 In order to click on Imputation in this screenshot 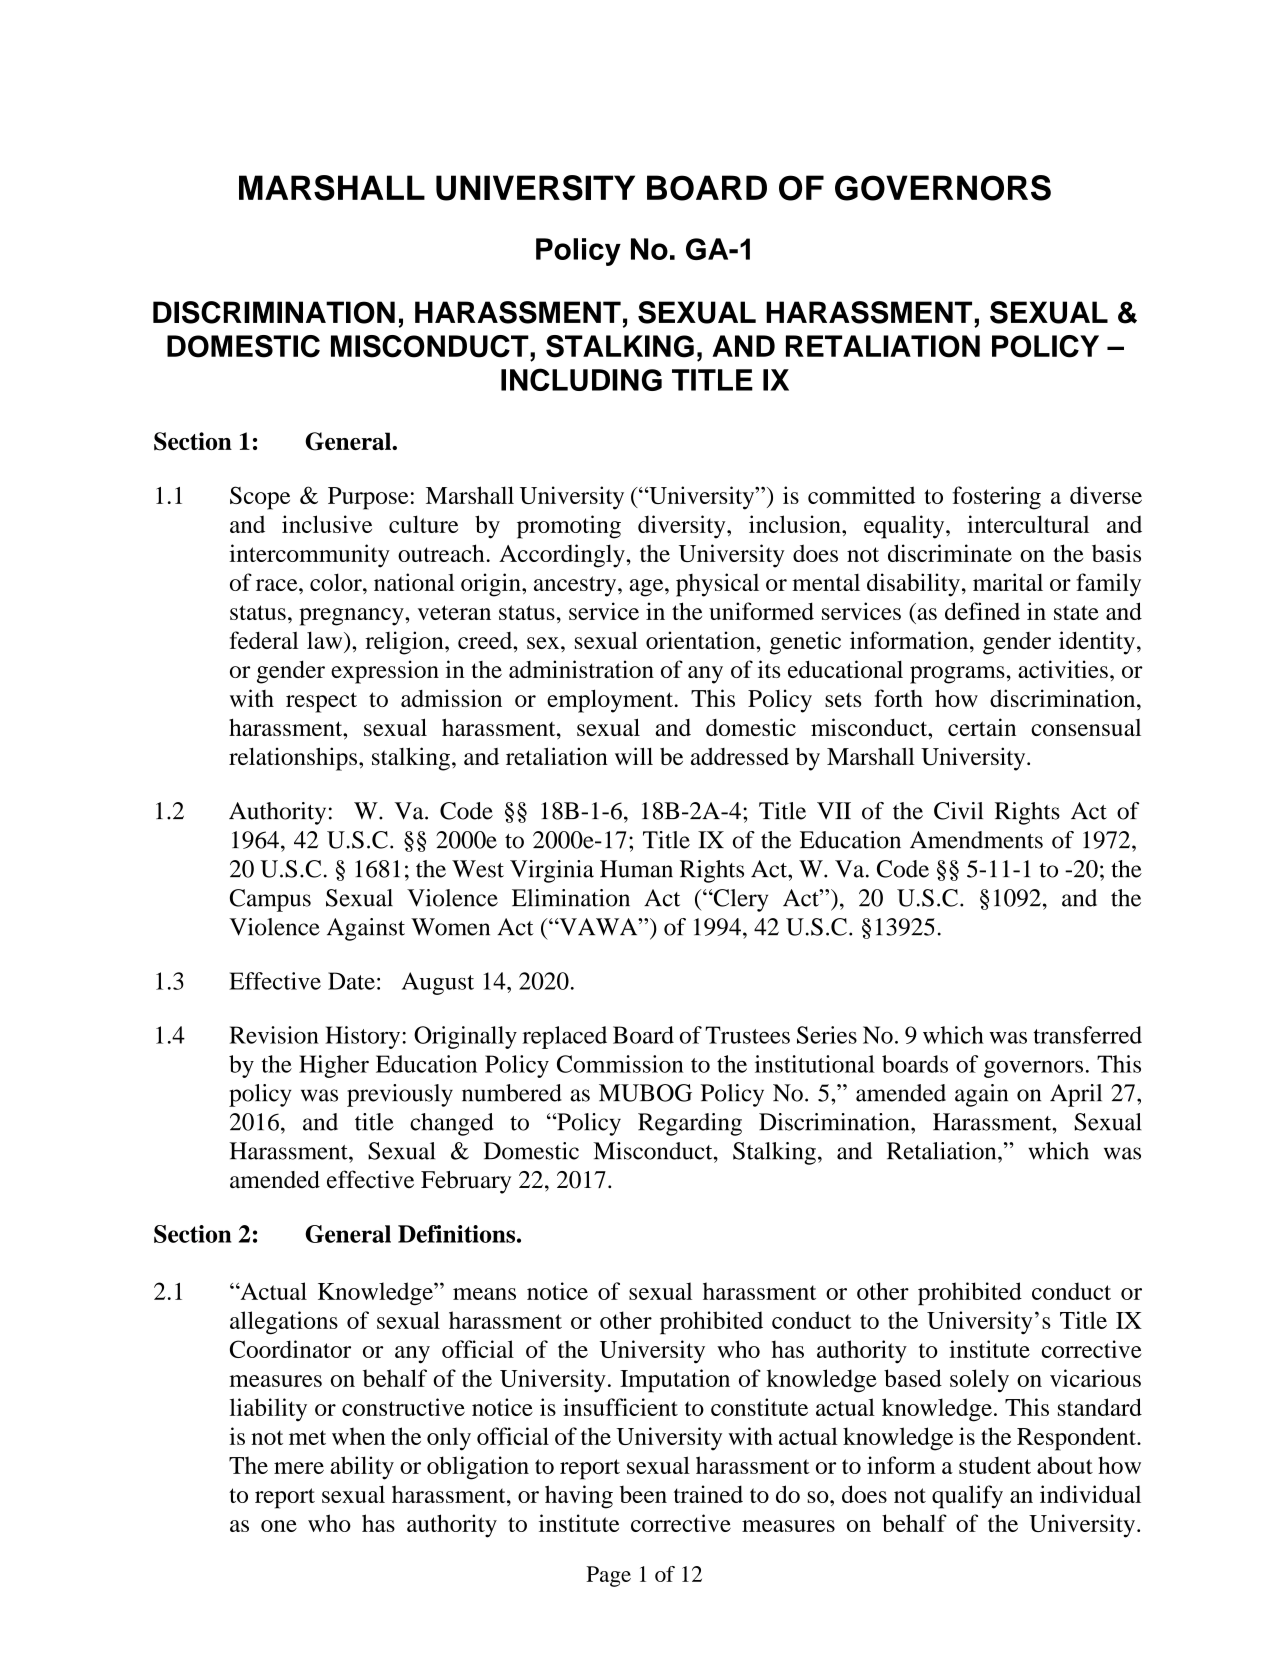, I will do `click(675, 1381)`.
